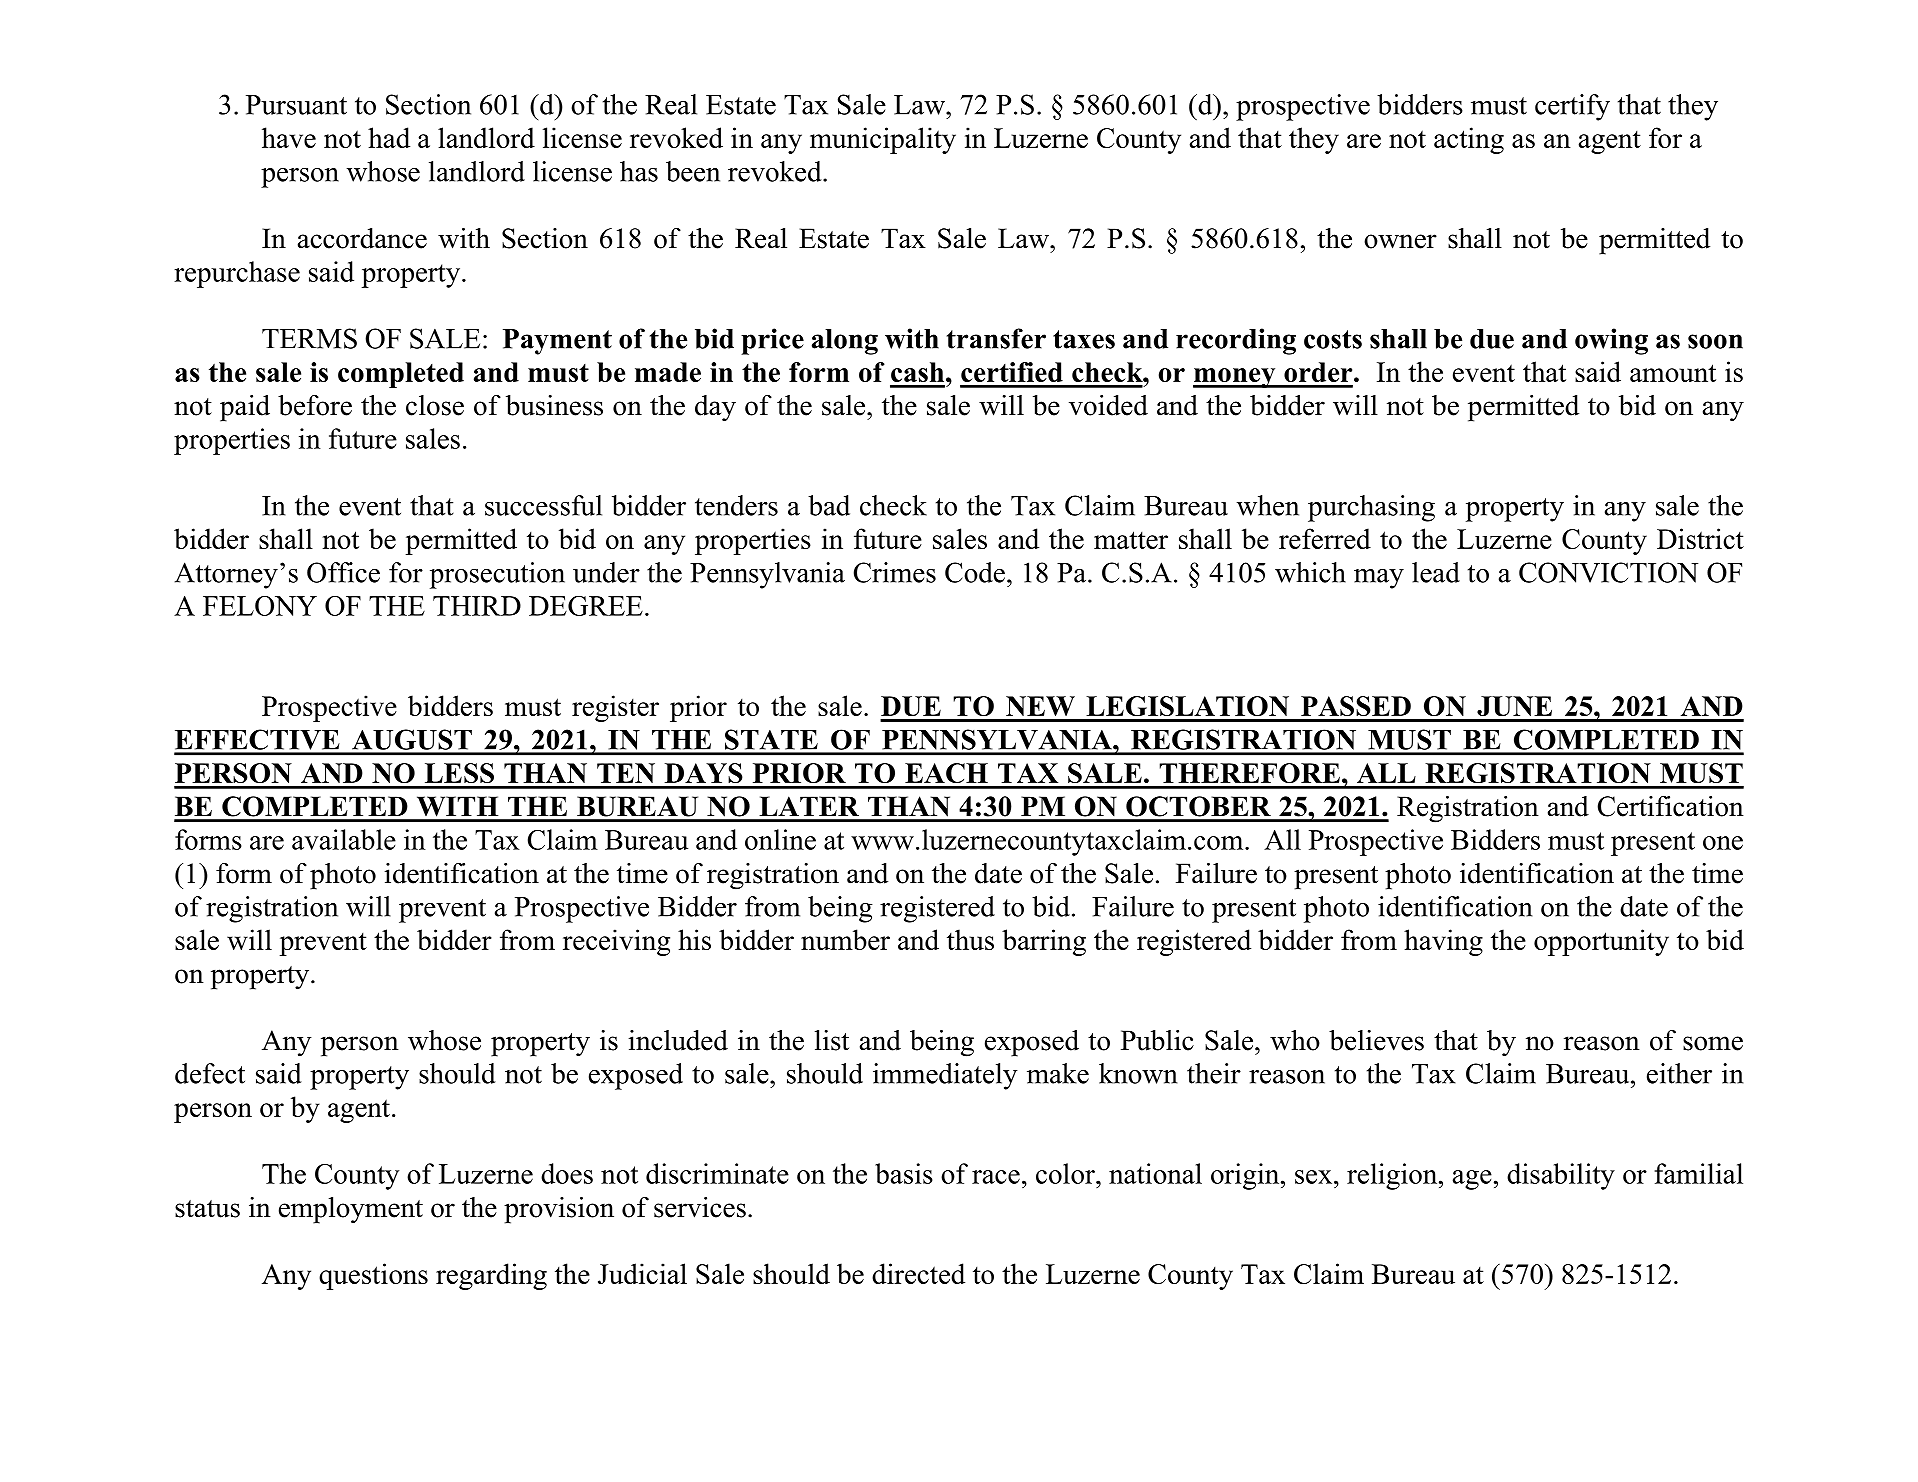  Describe the element at coordinates (351, 1210) in the screenshot. I see `employment` at that location.
